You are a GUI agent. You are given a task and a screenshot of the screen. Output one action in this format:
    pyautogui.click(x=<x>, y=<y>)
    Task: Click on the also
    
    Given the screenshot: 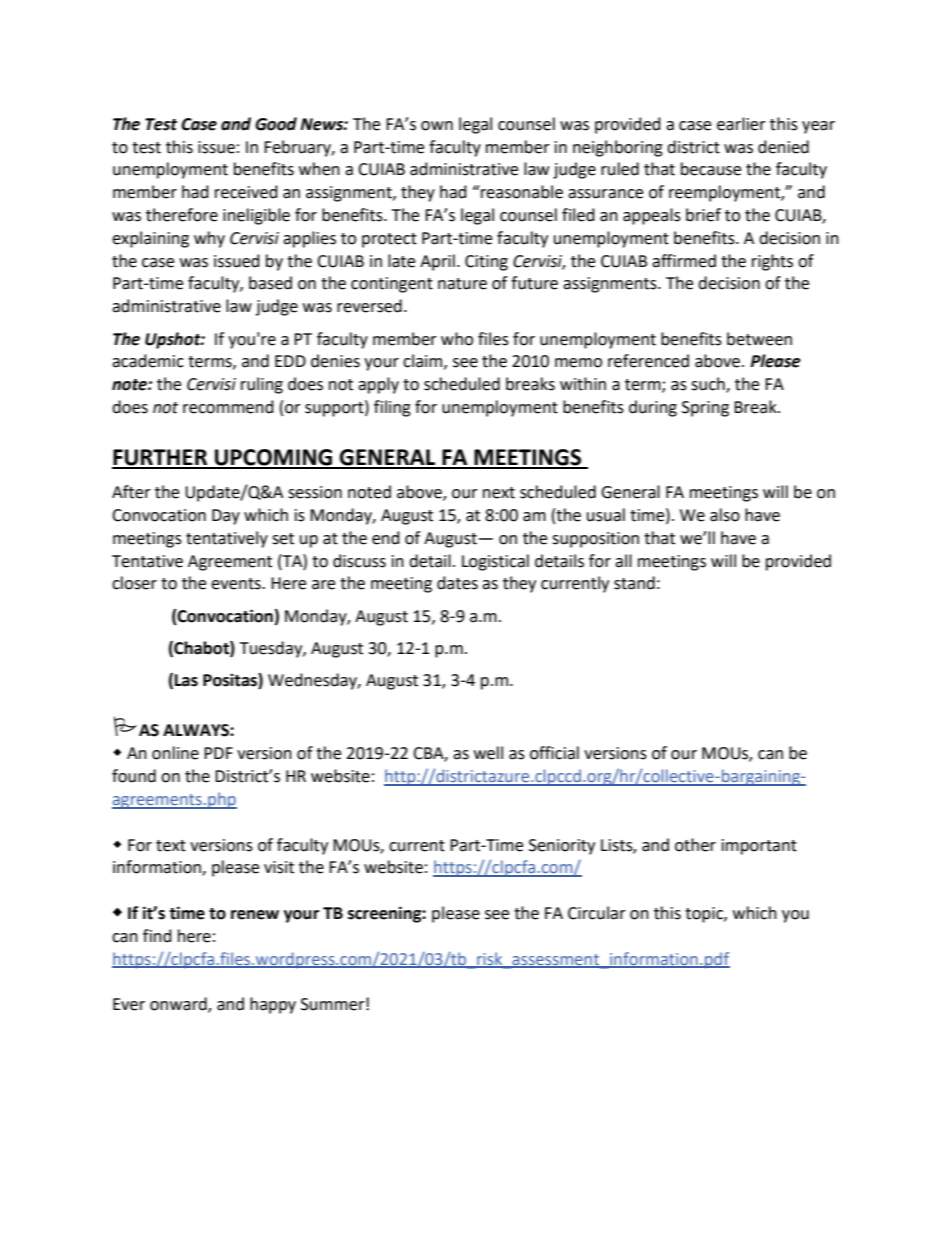 What is the action you would take?
    pyautogui.click(x=725, y=515)
